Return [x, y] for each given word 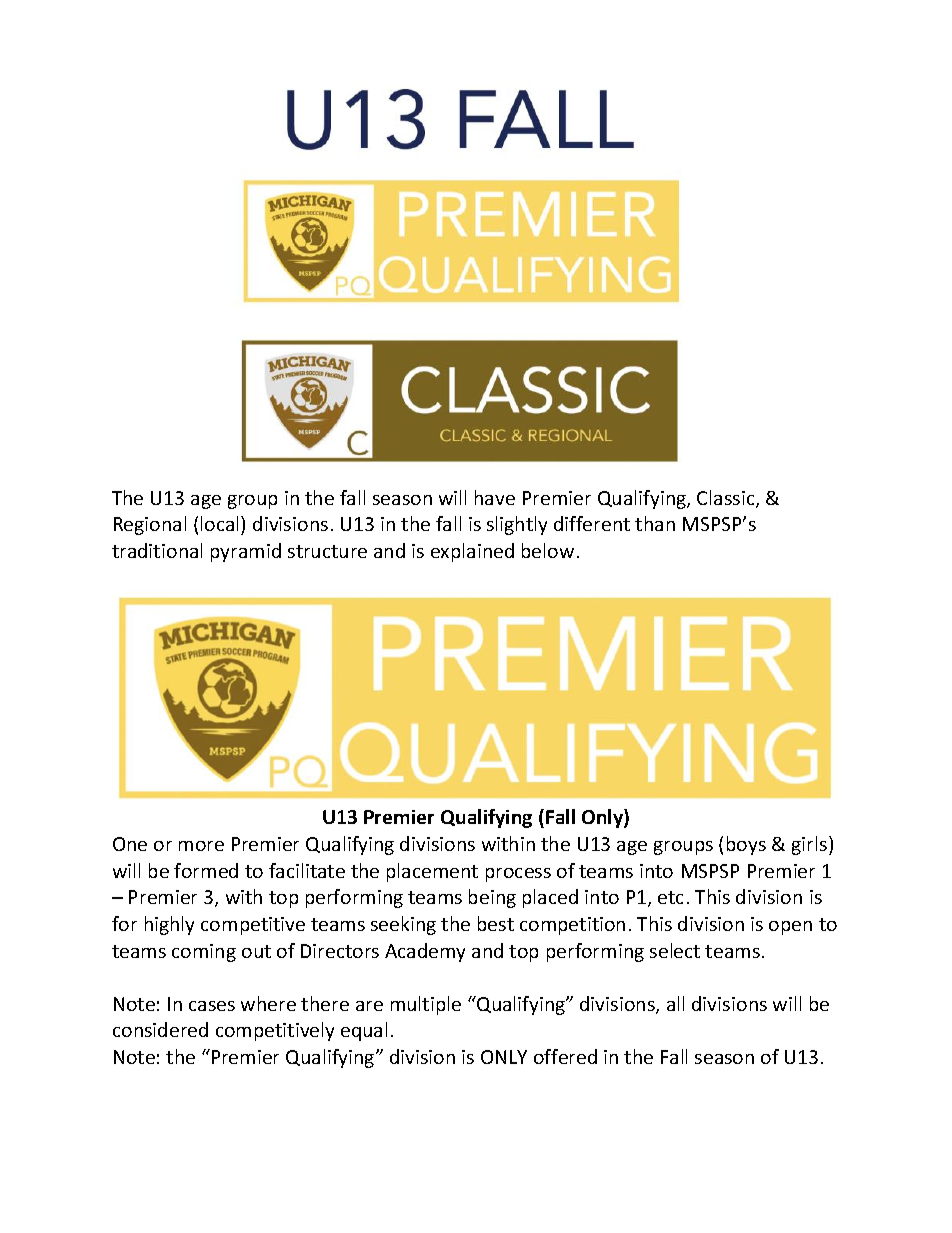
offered [565, 1056]
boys [746, 845]
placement [432, 872]
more [201, 846]
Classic [727, 499]
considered [160, 1029]
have [495, 497]
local [221, 523]
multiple [426, 1005]
